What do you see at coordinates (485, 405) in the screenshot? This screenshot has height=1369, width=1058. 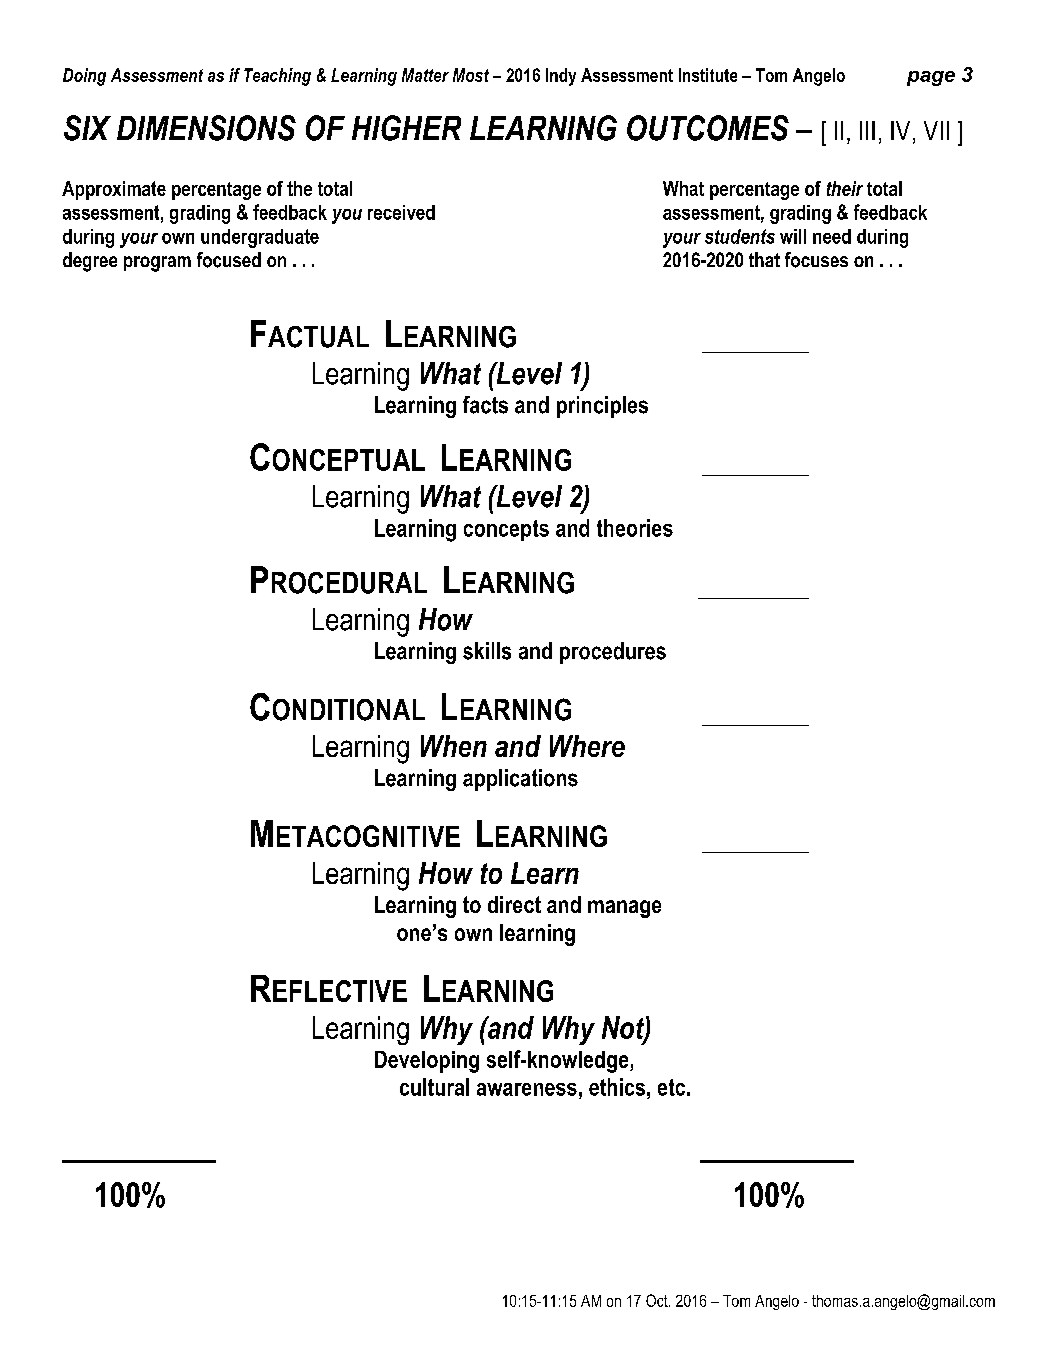 I see `facts` at bounding box center [485, 405].
